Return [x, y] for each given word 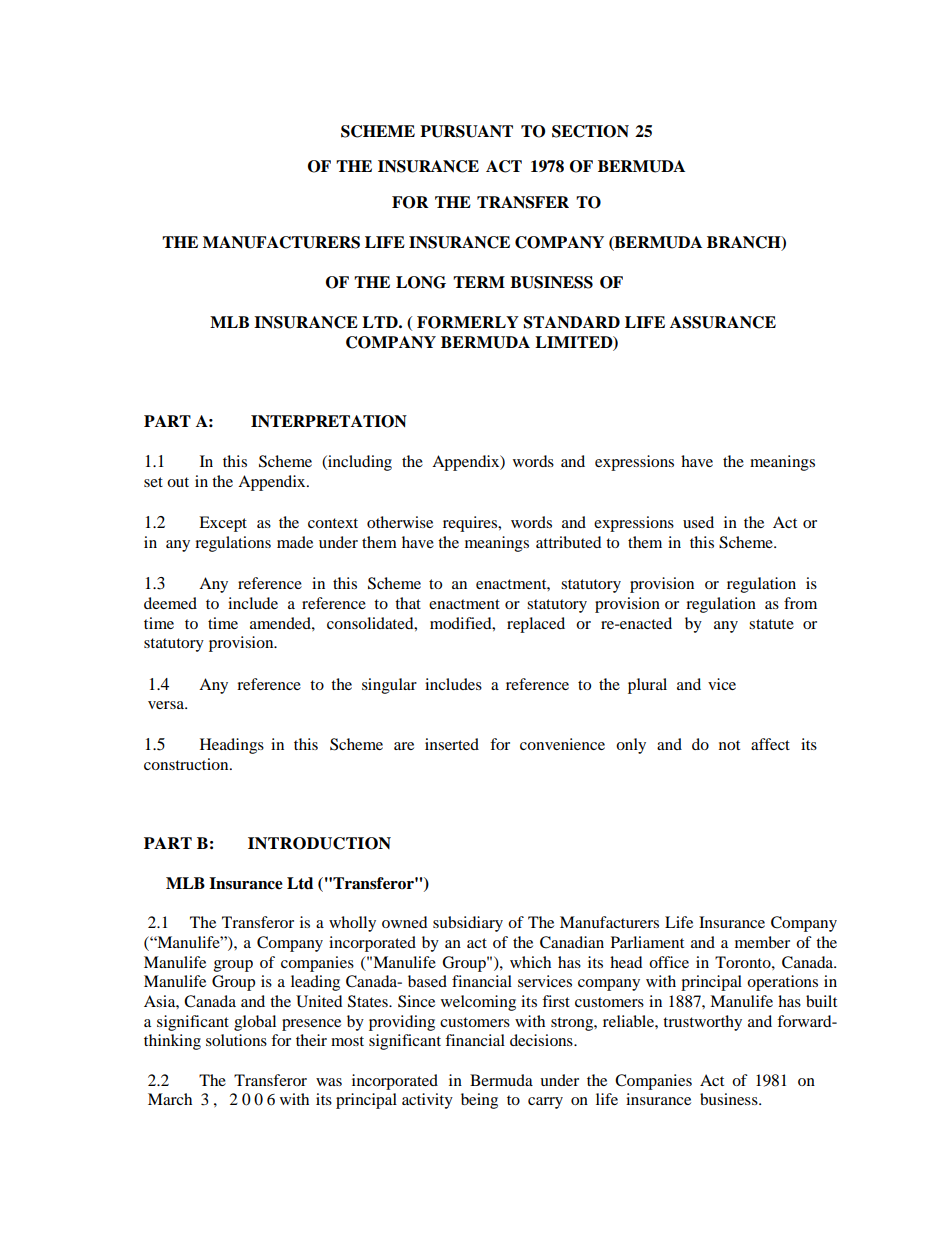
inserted [452, 744]
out [178, 482]
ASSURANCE [723, 322]
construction [187, 764]
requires [471, 524]
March [170, 1099]
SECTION [590, 131]
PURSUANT [466, 131]
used [698, 522]
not [729, 745]
